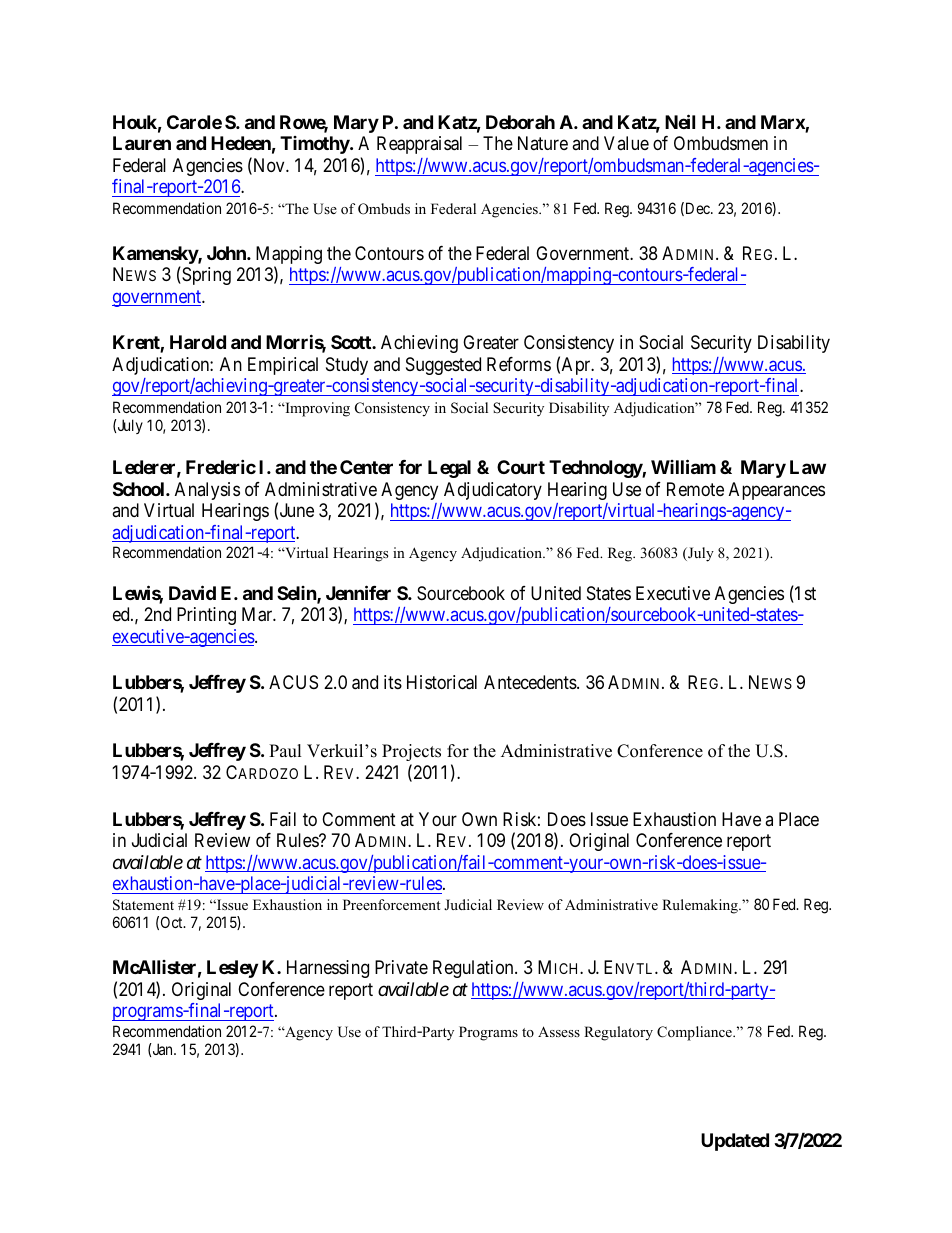  What do you see at coordinates (198, 342) in the screenshot?
I see `Harold` at bounding box center [198, 342].
